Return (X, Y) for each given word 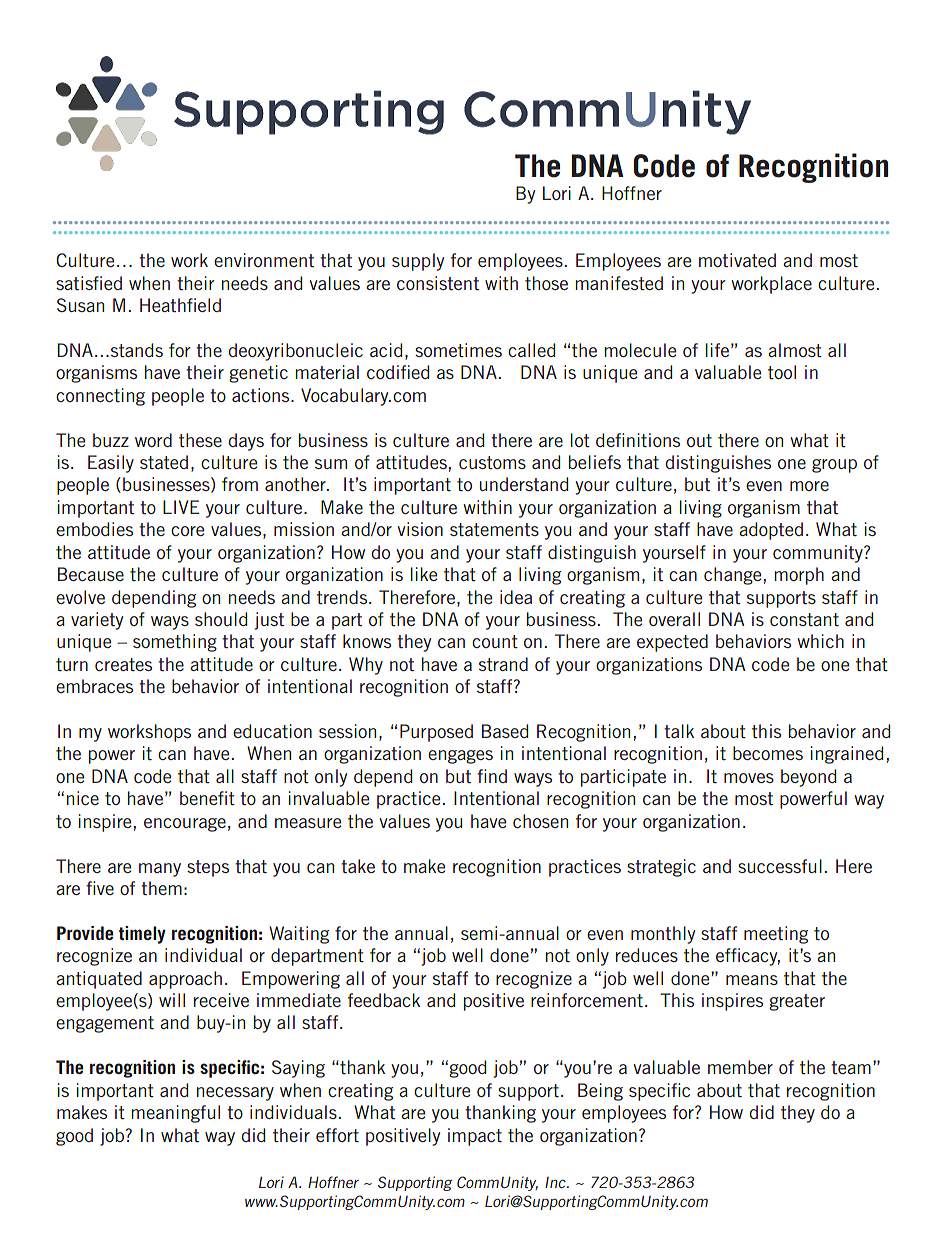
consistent (438, 283)
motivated (737, 260)
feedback (384, 1000)
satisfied (89, 283)
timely (142, 935)
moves (749, 778)
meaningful (175, 1114)
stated (164, 462)
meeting (776, 935)
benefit (207, 798)
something (175, 643)
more (809, 486)
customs (492, 462)
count (495, 641)
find (492, 776)
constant (804, 619)
